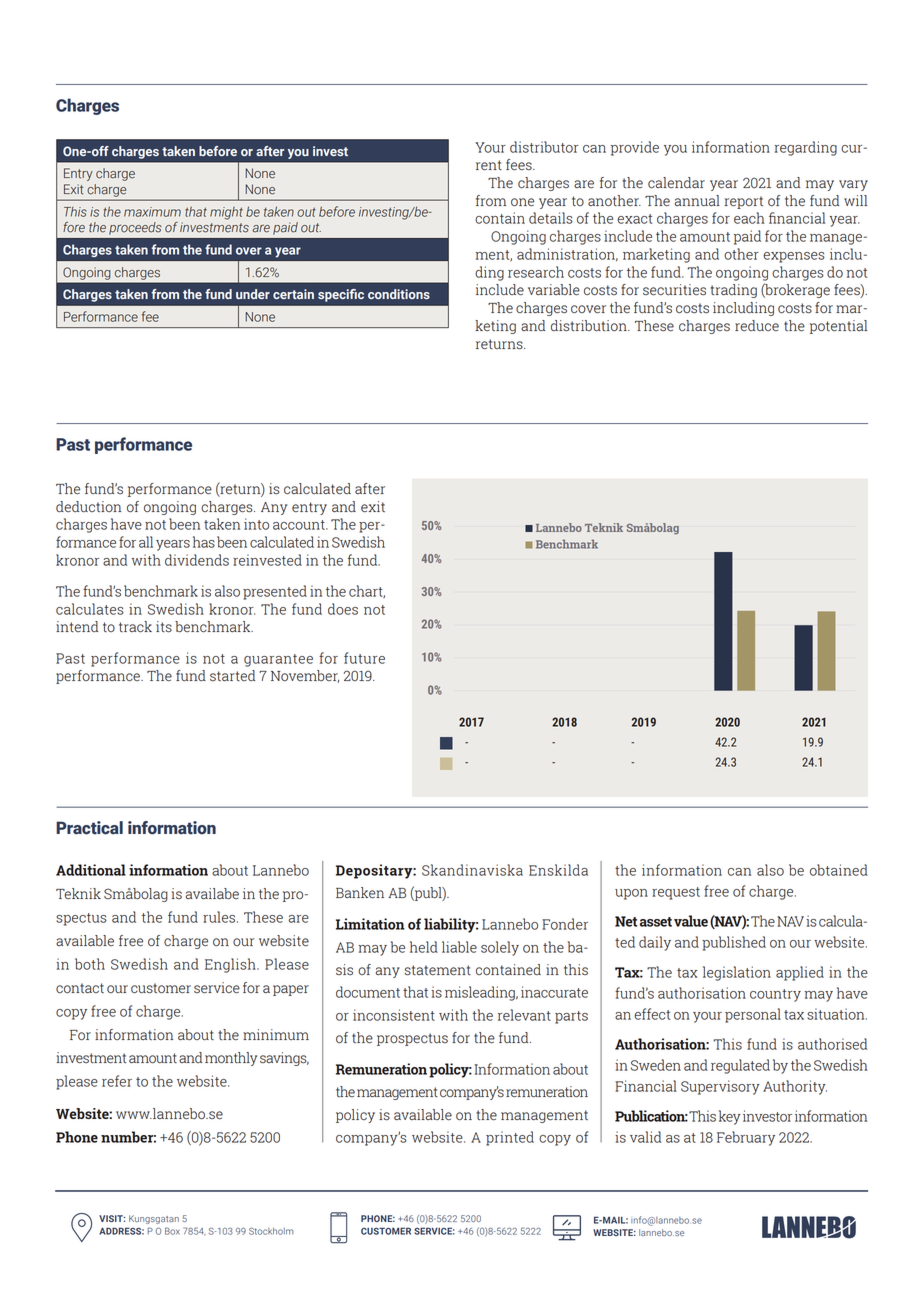 This screenshot has height=1308, width=924. What do you see at coordinates (743, 202) in the screenshot?
I see `report` at bounding box center [743, 202].
